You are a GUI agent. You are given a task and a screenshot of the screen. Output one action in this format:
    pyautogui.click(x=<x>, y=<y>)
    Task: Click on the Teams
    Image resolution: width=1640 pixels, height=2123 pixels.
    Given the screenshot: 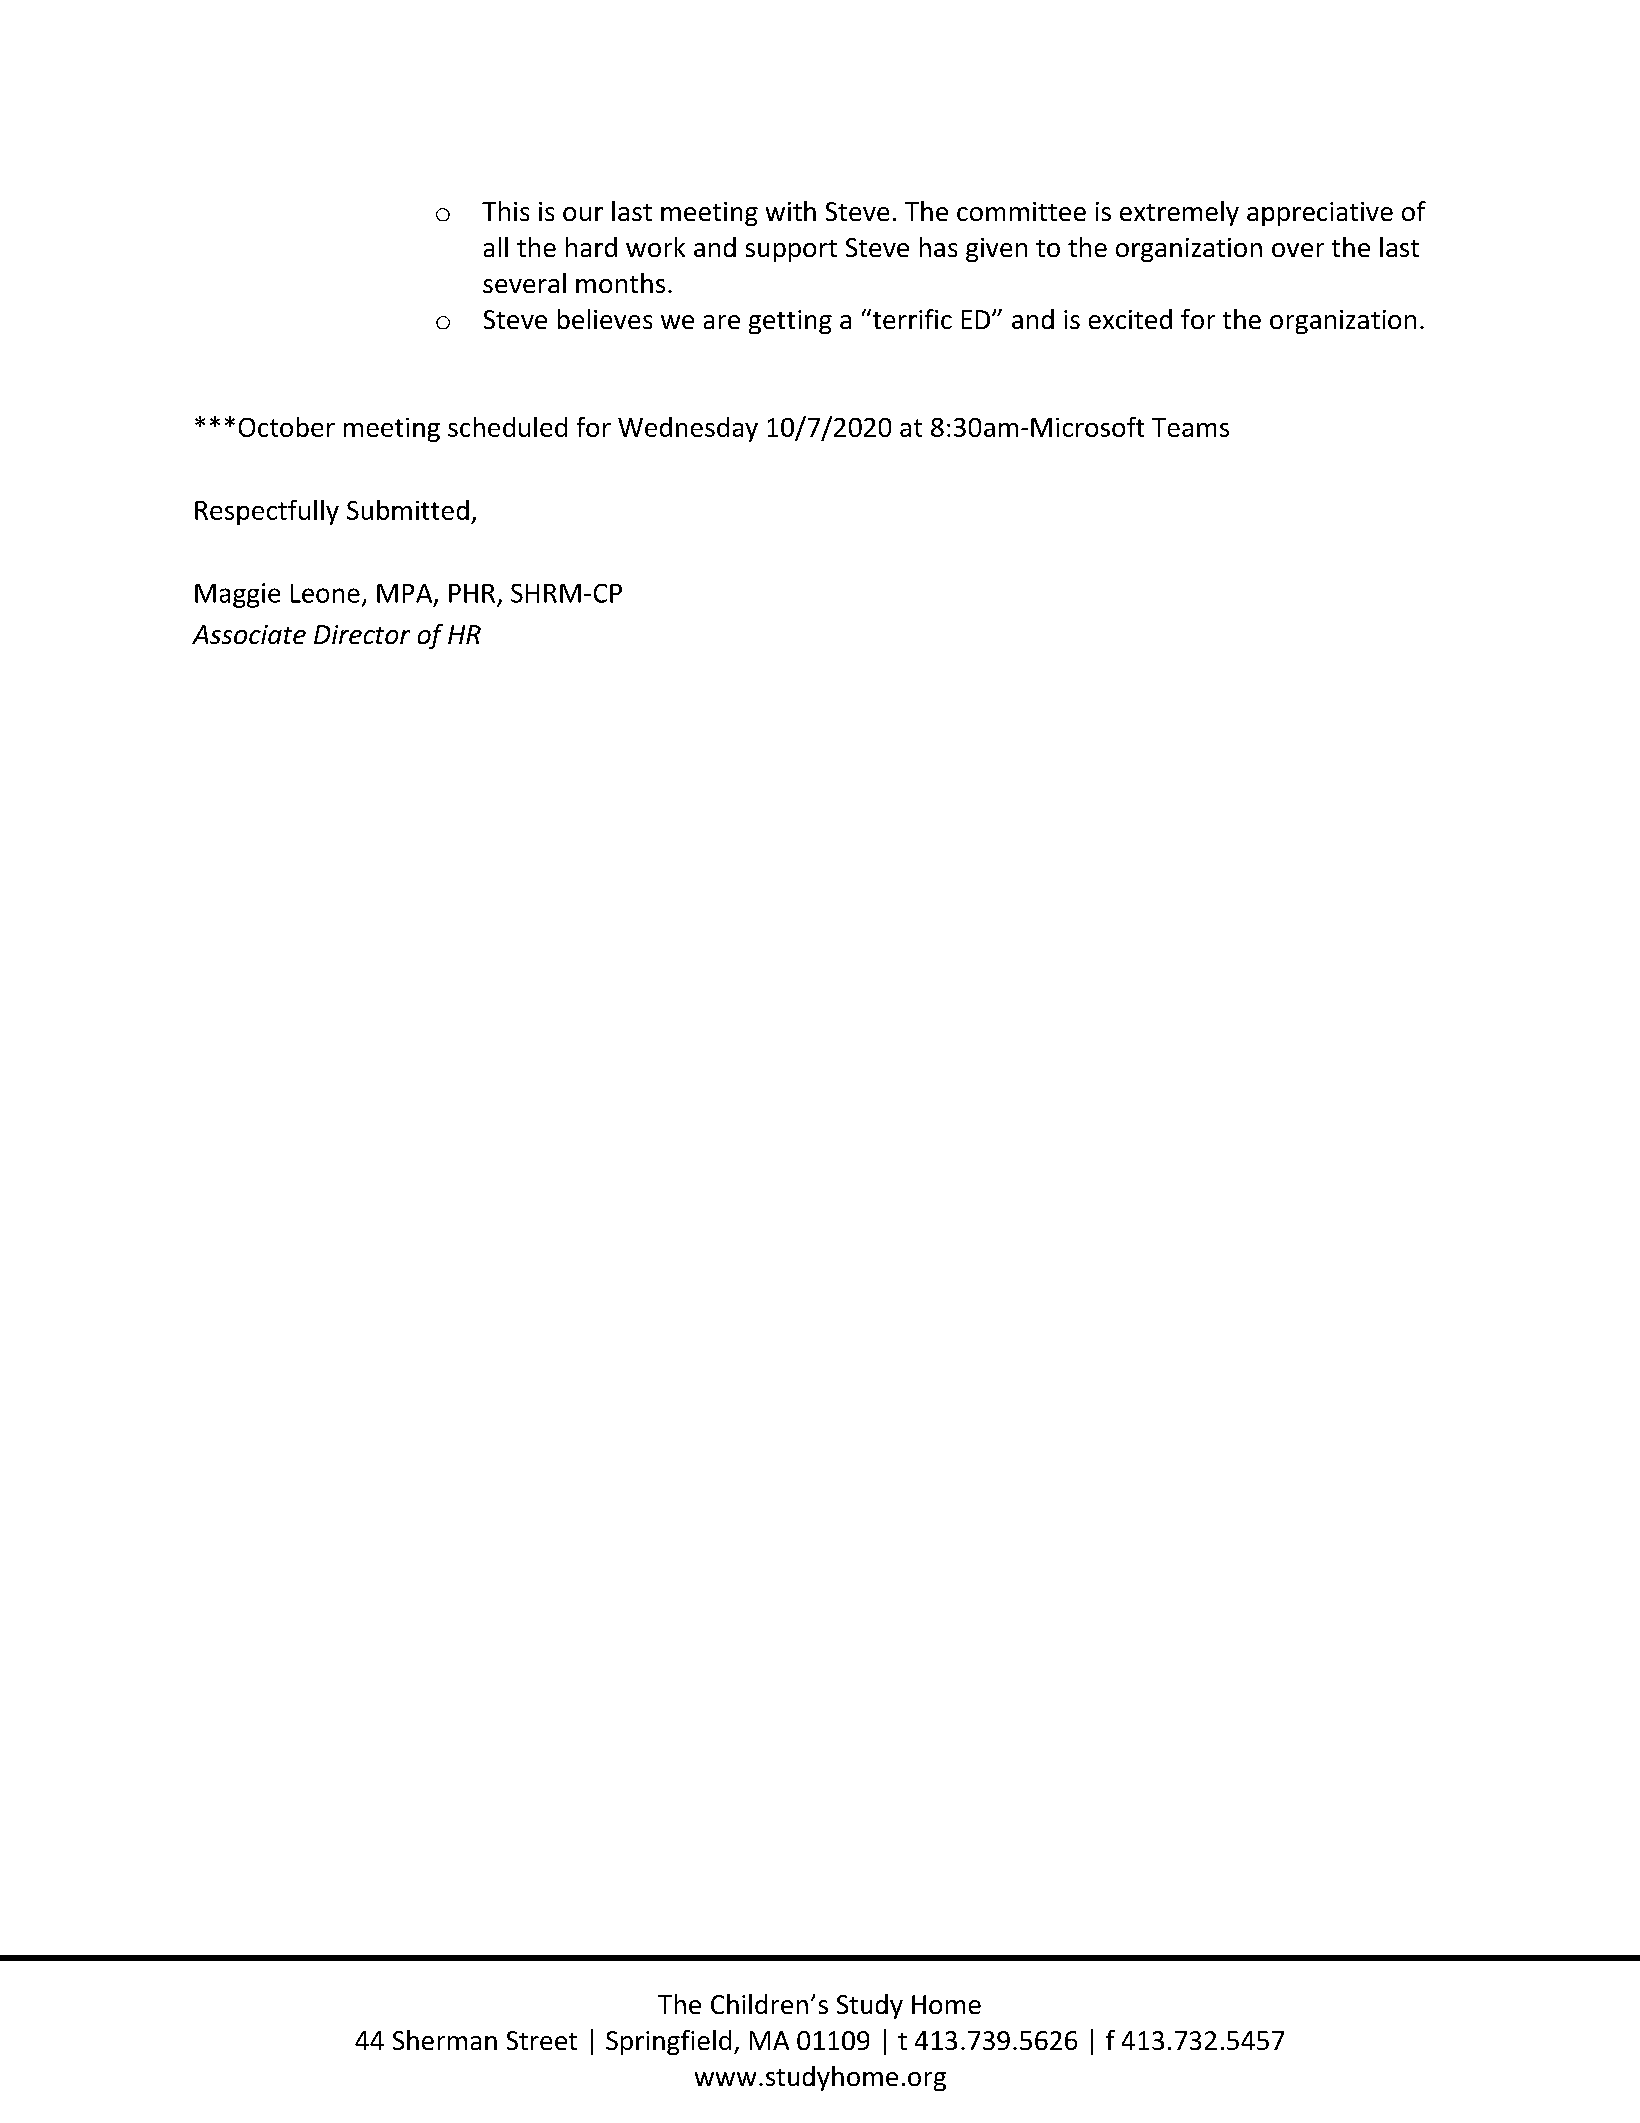 What is the action you would take?
    pyautogui.click(x=1190, y=427)
